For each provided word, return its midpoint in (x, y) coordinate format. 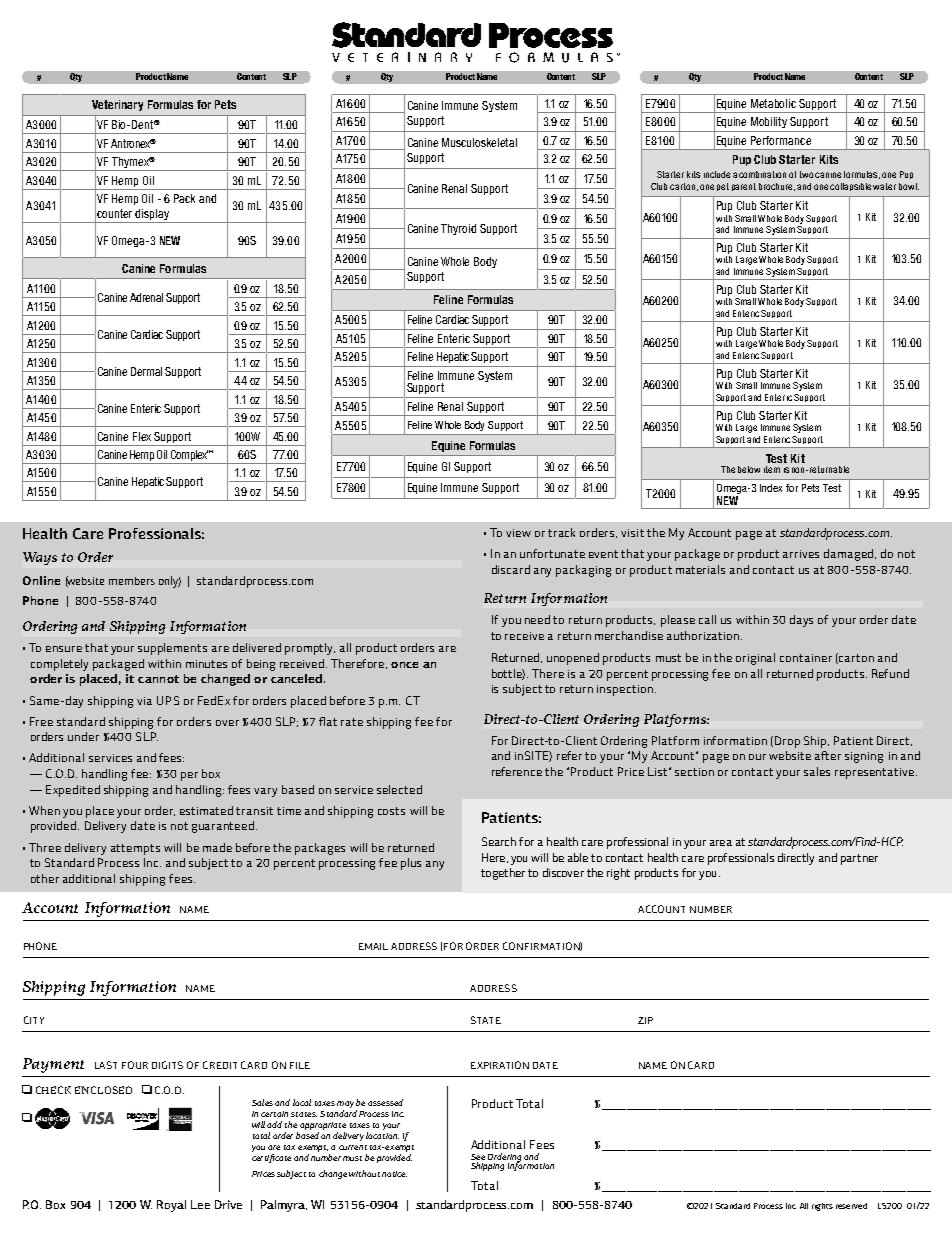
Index (771, 488)
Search (499, 841)
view (518, 533)
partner (859, 859)
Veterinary (117, 105)
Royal (171, 1206)
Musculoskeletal (479, 142)
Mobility (769, 122)
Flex (142, 436)
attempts (135, 849)
